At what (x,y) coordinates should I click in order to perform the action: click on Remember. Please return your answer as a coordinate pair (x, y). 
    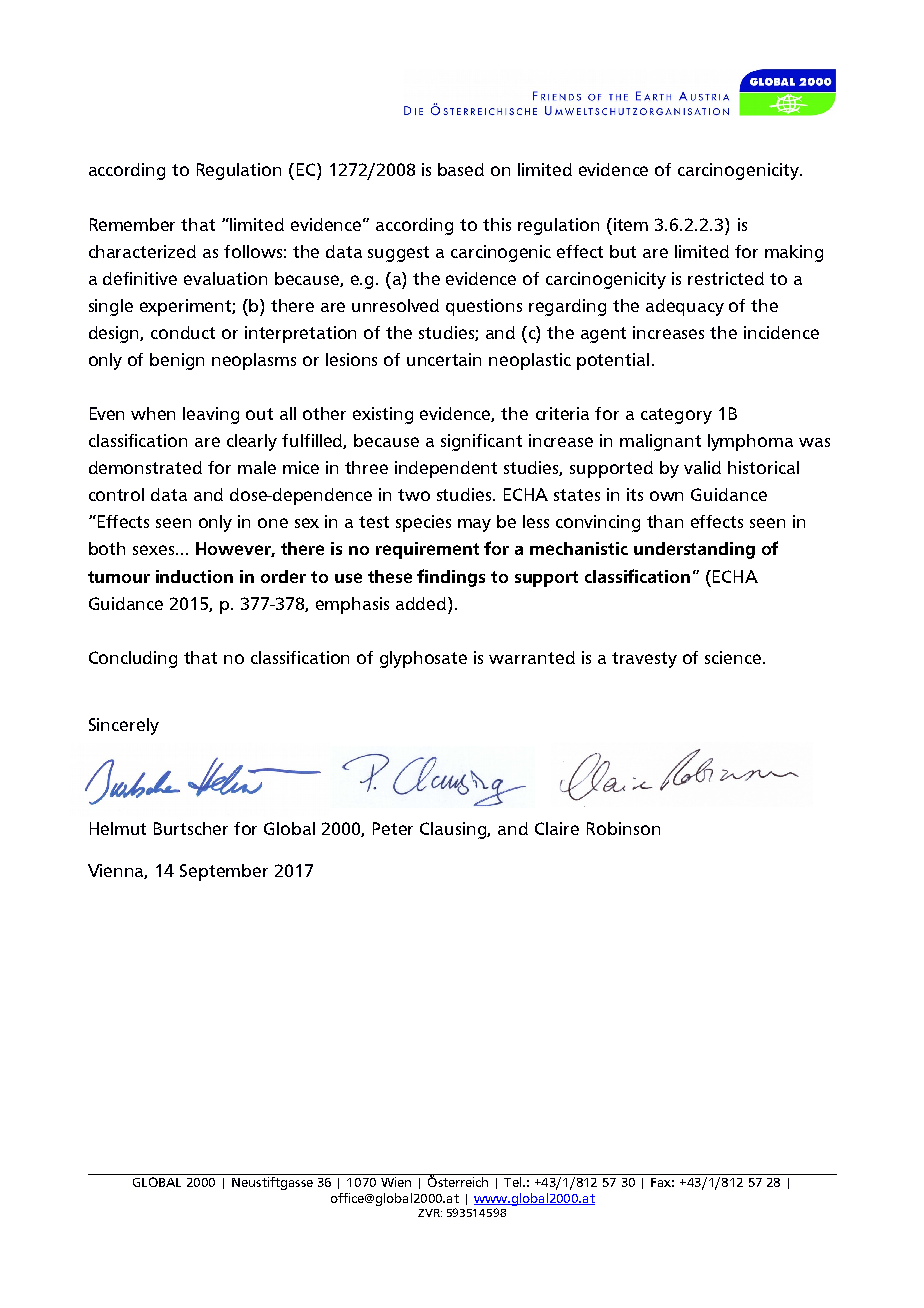
    Looking at the image, I should click on (132, 224).
